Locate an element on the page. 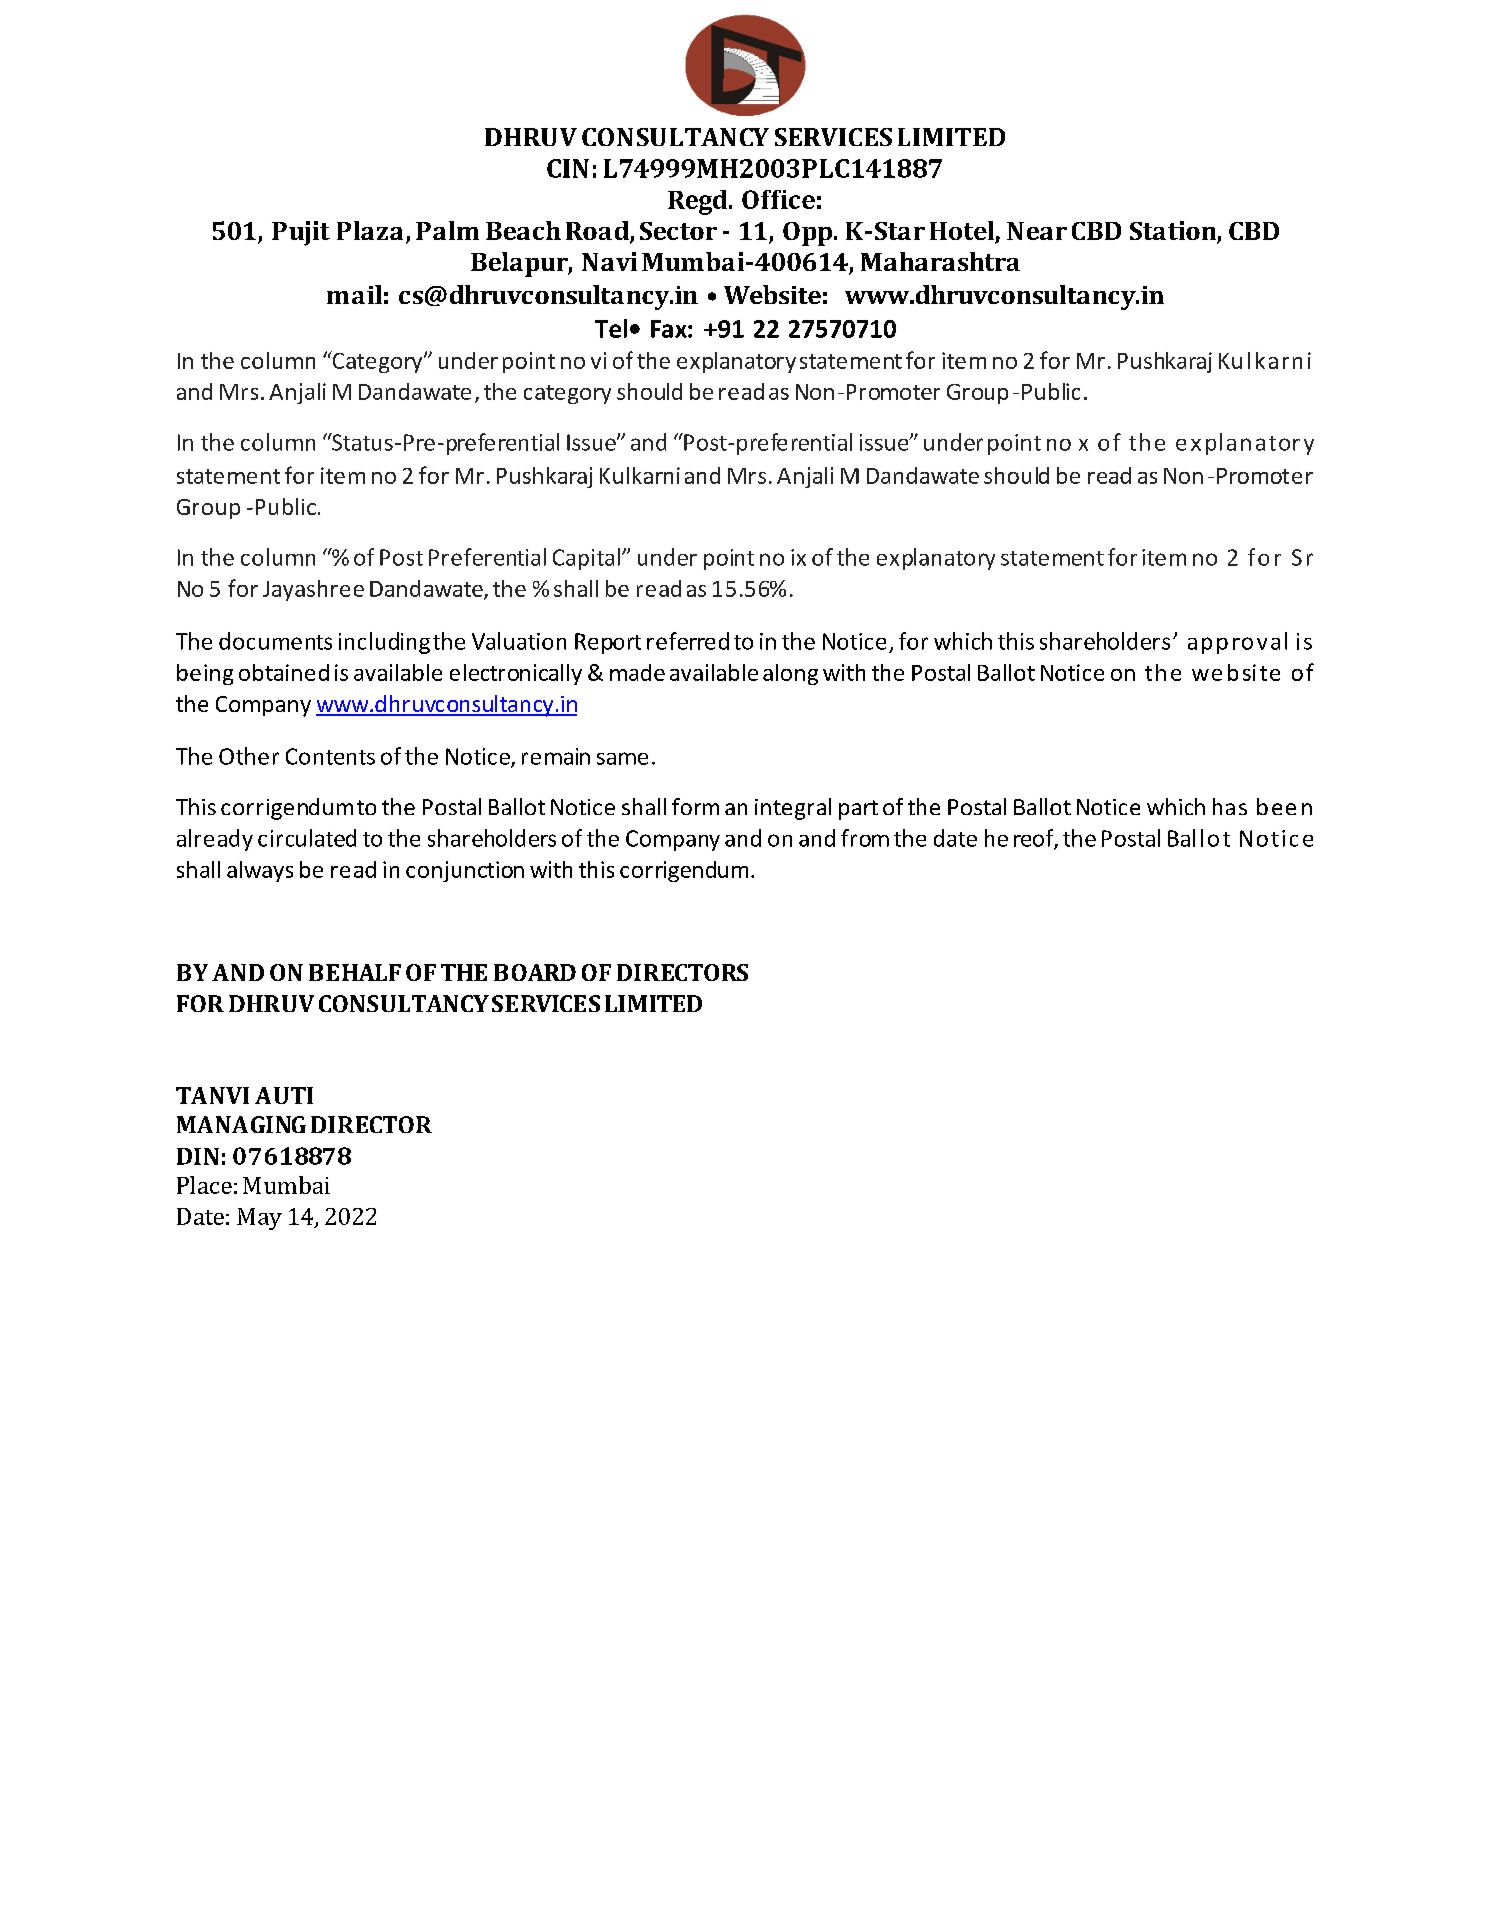 This document has height=1929, width=1490. integral is located at coordinates (793, 809).
